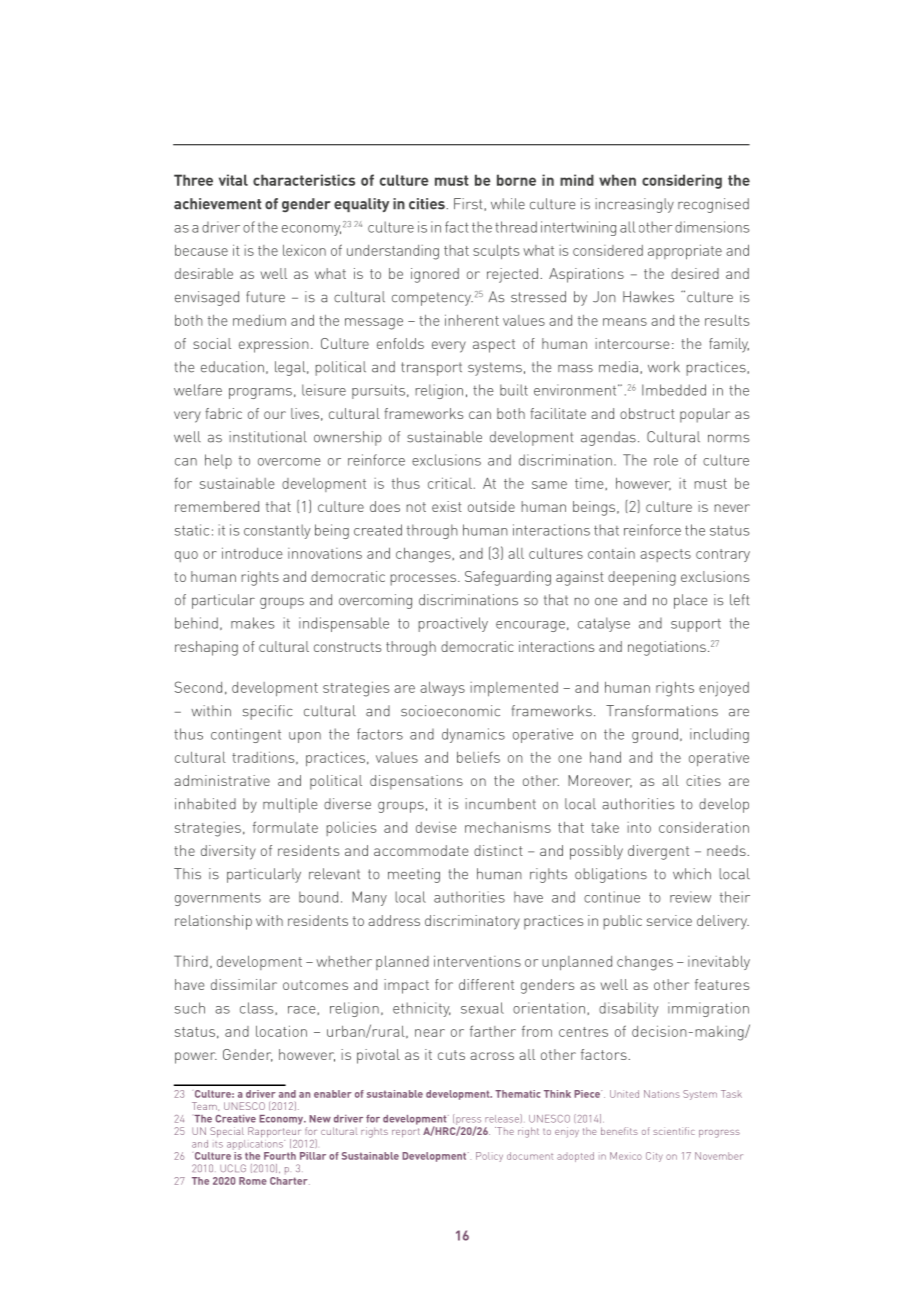 This page has height=1308, width=924. Describe the element at coordinates (256, 1145) in the page. I see `applications` at that location.
